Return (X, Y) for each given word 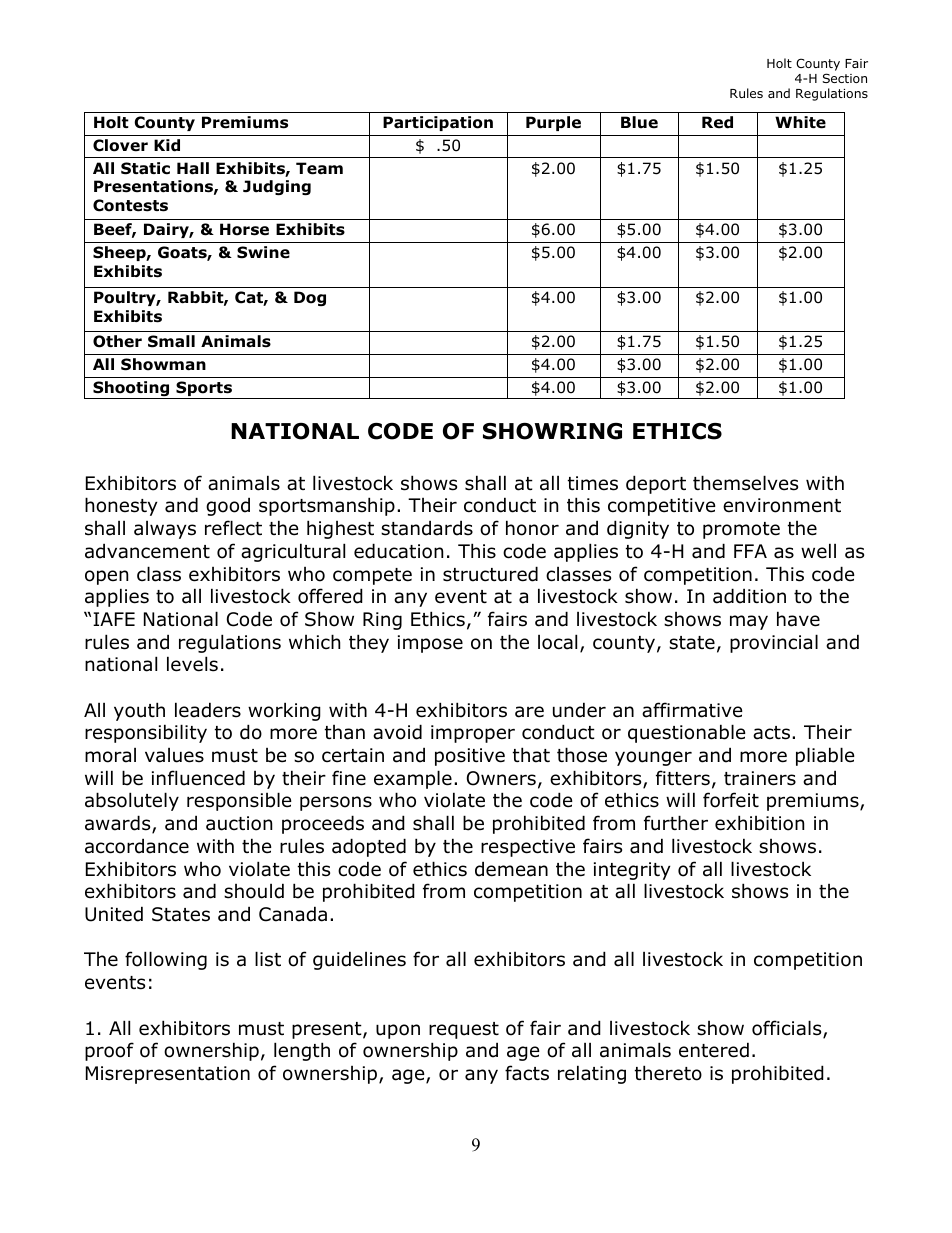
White (800, 122)
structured (490, 574)
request (464, 1030)
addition (749, 596)
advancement (147, 551)
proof (109, 1051)
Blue (639, 122)
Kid (167, 145)
